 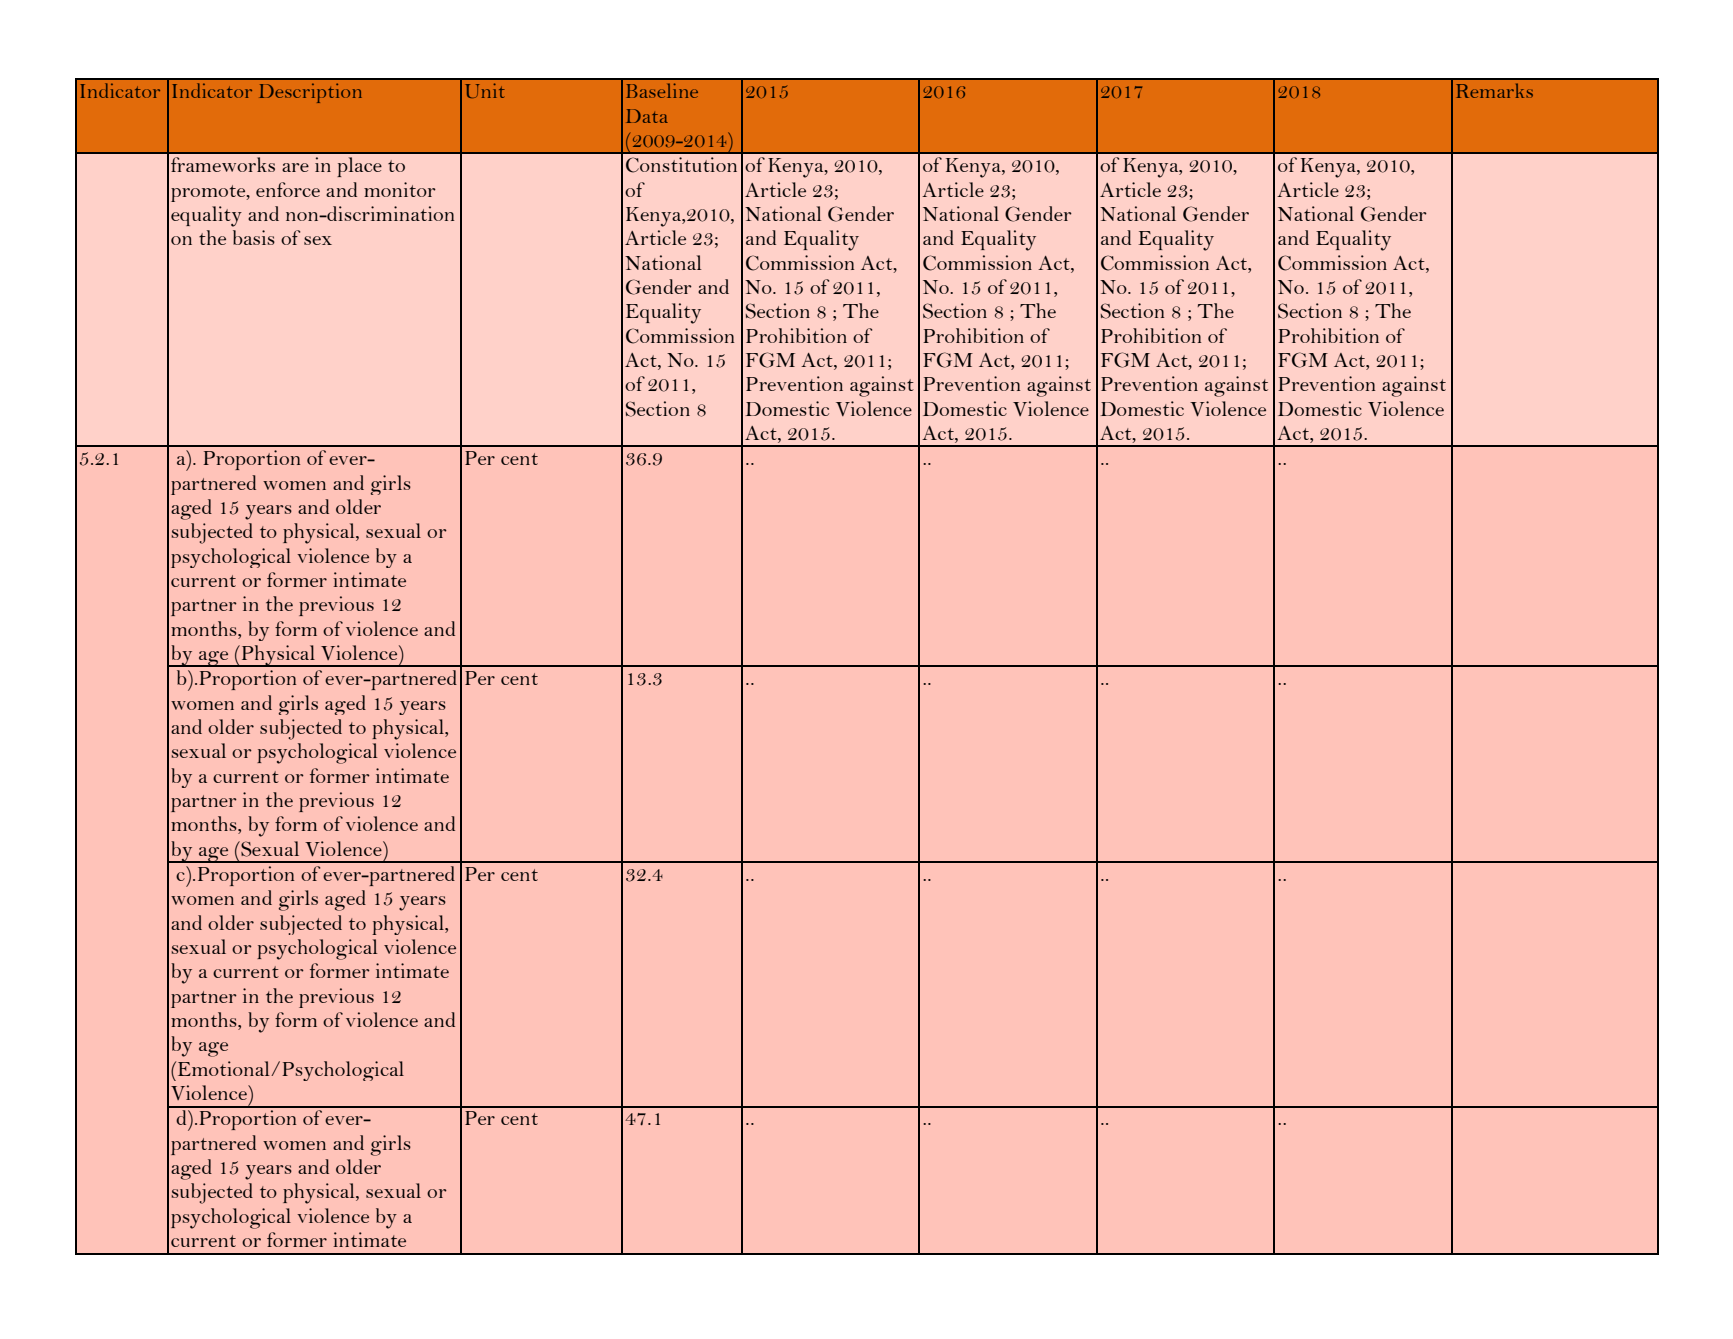 What do you see at coordinates (400, 189) in the page?
I see `monitor` at bounding box center [400, 189].
